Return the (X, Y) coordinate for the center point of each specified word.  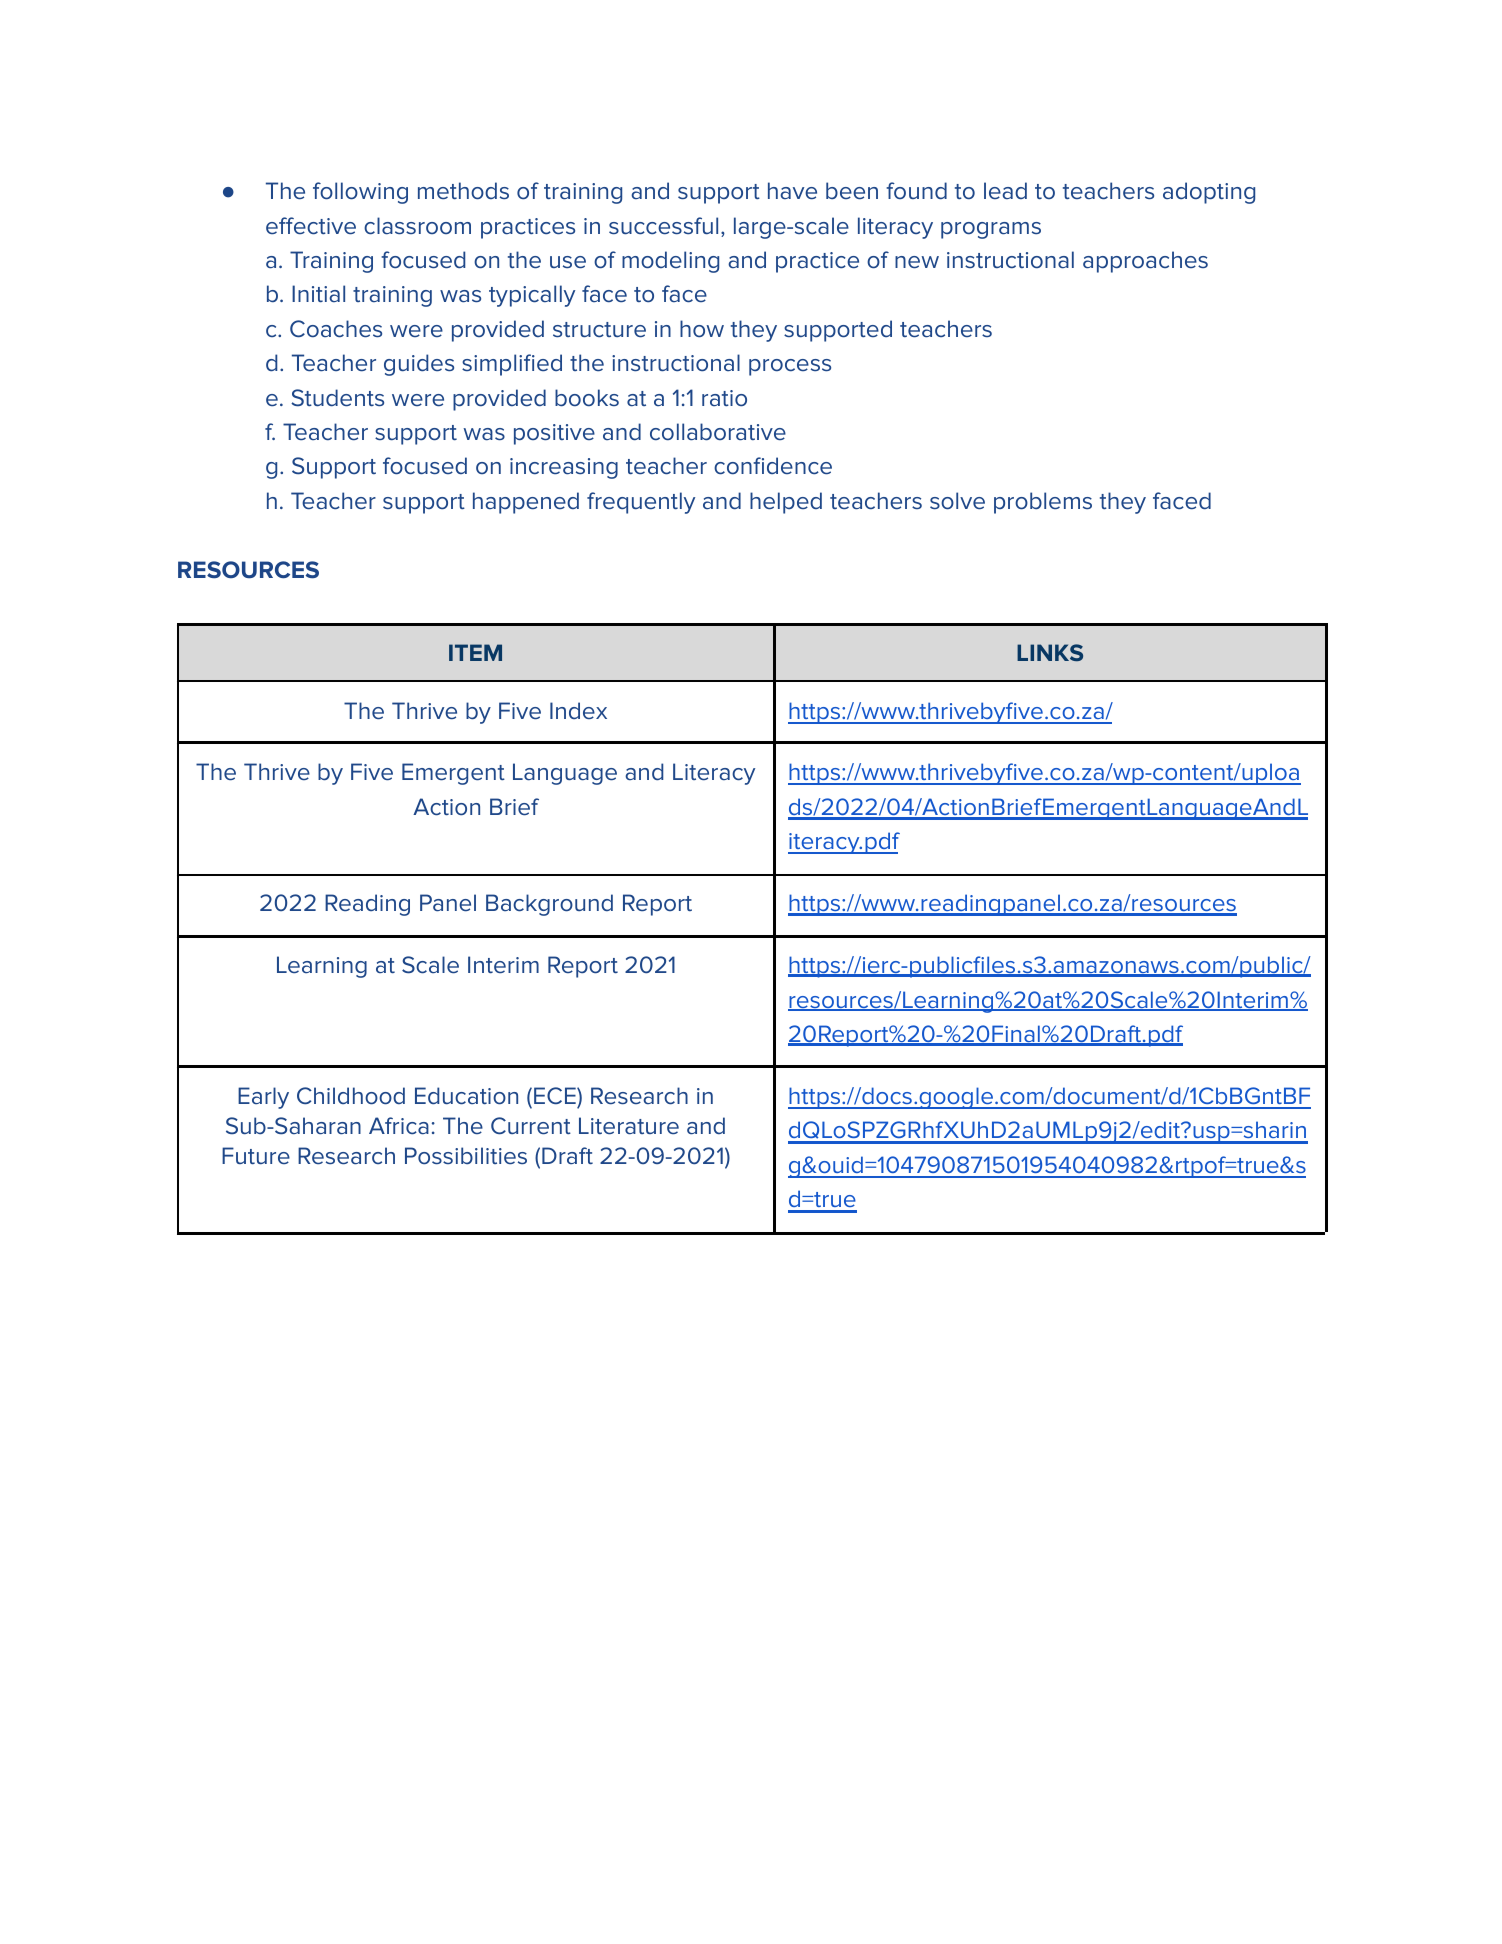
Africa (399, 1126)
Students (337, 398)
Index (578, 710)
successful (663, 226)
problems (1043, 503)
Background (549, 905)
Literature (629, 1126)
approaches (1145, 262)
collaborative (718, 432)
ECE (556, 1095)
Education (466, 1096)
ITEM (475, 652)
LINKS (1050, 652)
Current (531, 1126)
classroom (417, 226)
